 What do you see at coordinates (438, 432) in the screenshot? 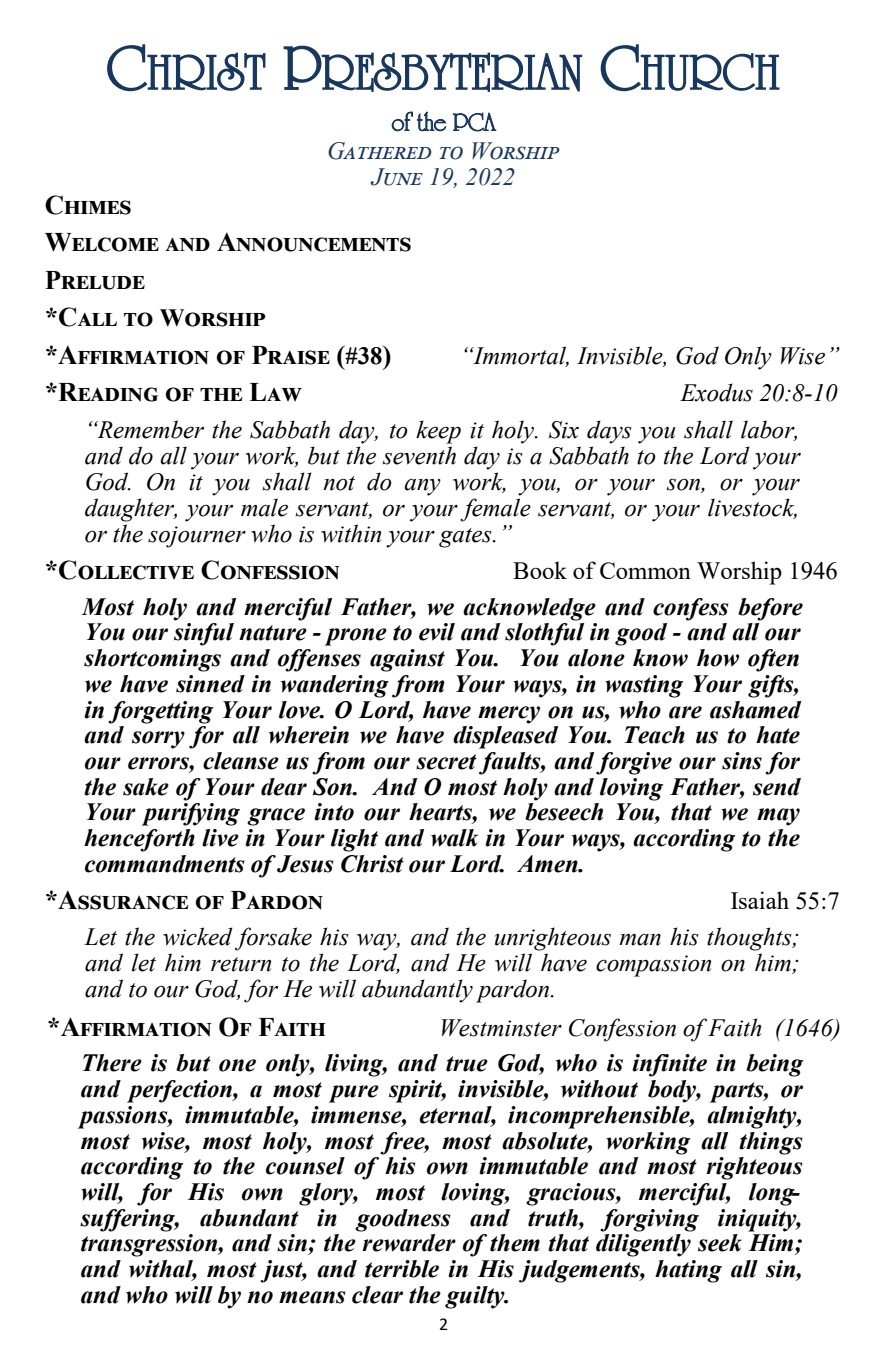
I see `keep` at bounding box center [438, 432].
